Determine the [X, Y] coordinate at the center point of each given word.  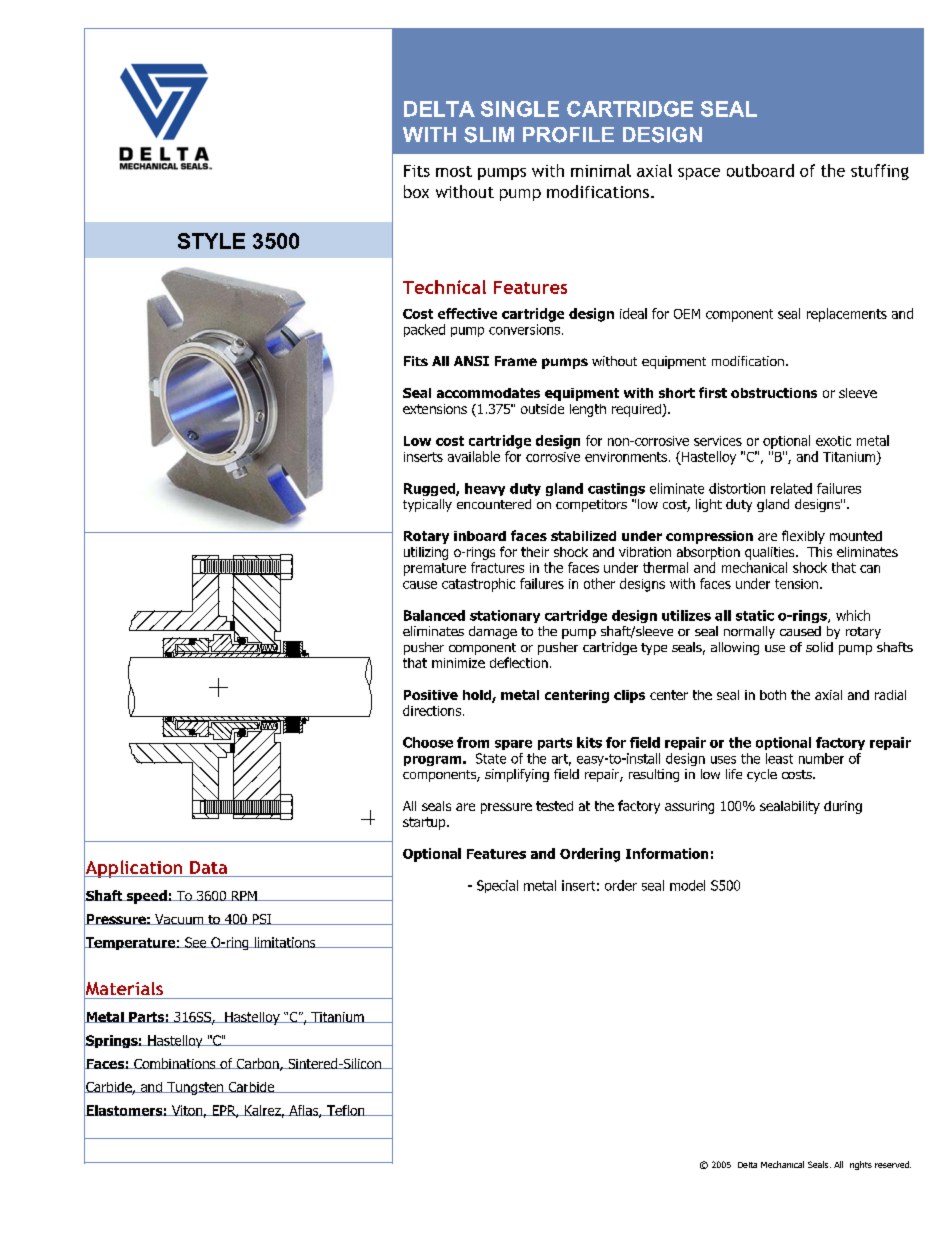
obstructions [774, 393]
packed [424, 330]
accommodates [488, 393]
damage [493, 632]
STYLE [211, 241]
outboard [760, 170]
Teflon [346, 1110]
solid [819, 647]
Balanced [434, 615]
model [687, 885]
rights [861, 1165]
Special [497, 886]
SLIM [489, 135]
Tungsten [195, 1088]
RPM [244, 896]
